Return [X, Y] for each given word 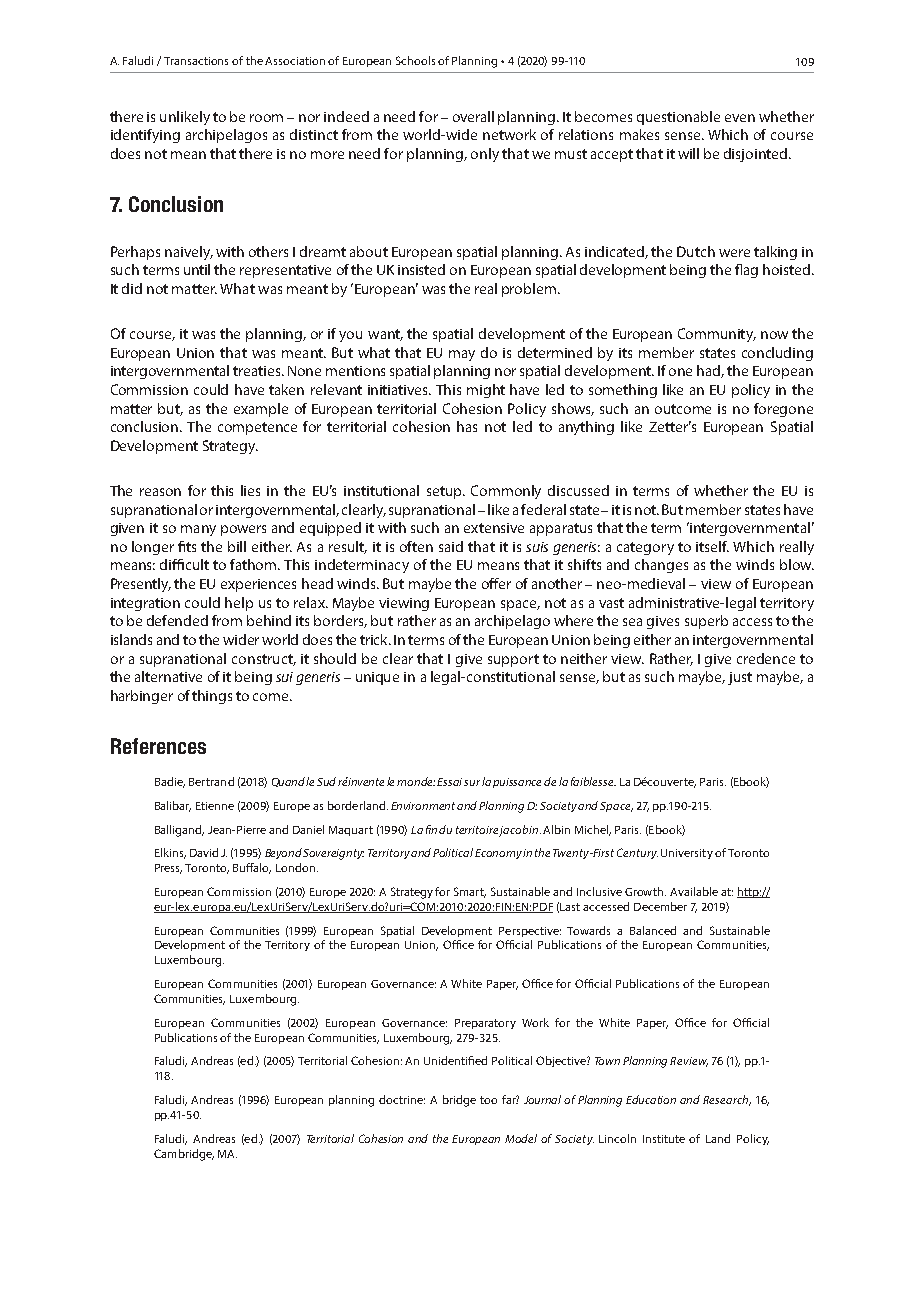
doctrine [402, 1099]
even [740, 118]
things [212, 697]
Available [694, 891]
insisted [421, 269]
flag [746, 271]
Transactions [196, 61]
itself [712, 546]
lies [250, 490]
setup [446, 492]
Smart [470, 892]
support [513, 660]
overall [473, 116]
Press [168, 869]
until [197, 269]
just [740, 678]
